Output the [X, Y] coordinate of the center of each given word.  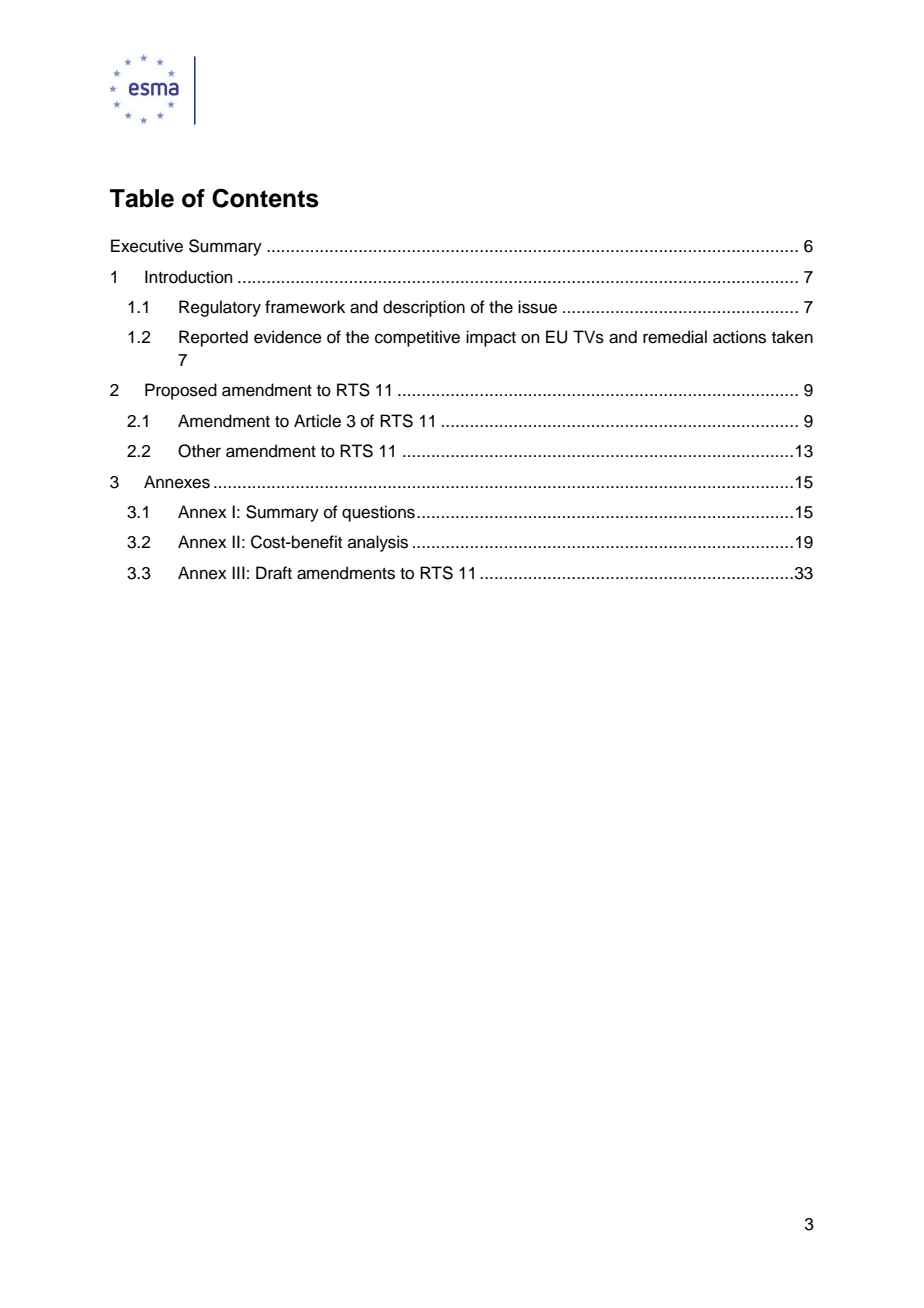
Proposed [181, 391]
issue [537, 307]
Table [142, 198]
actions [739, 337]
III [238, 572]
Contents [265, 198]
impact [491, 338]
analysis [378, 543]
